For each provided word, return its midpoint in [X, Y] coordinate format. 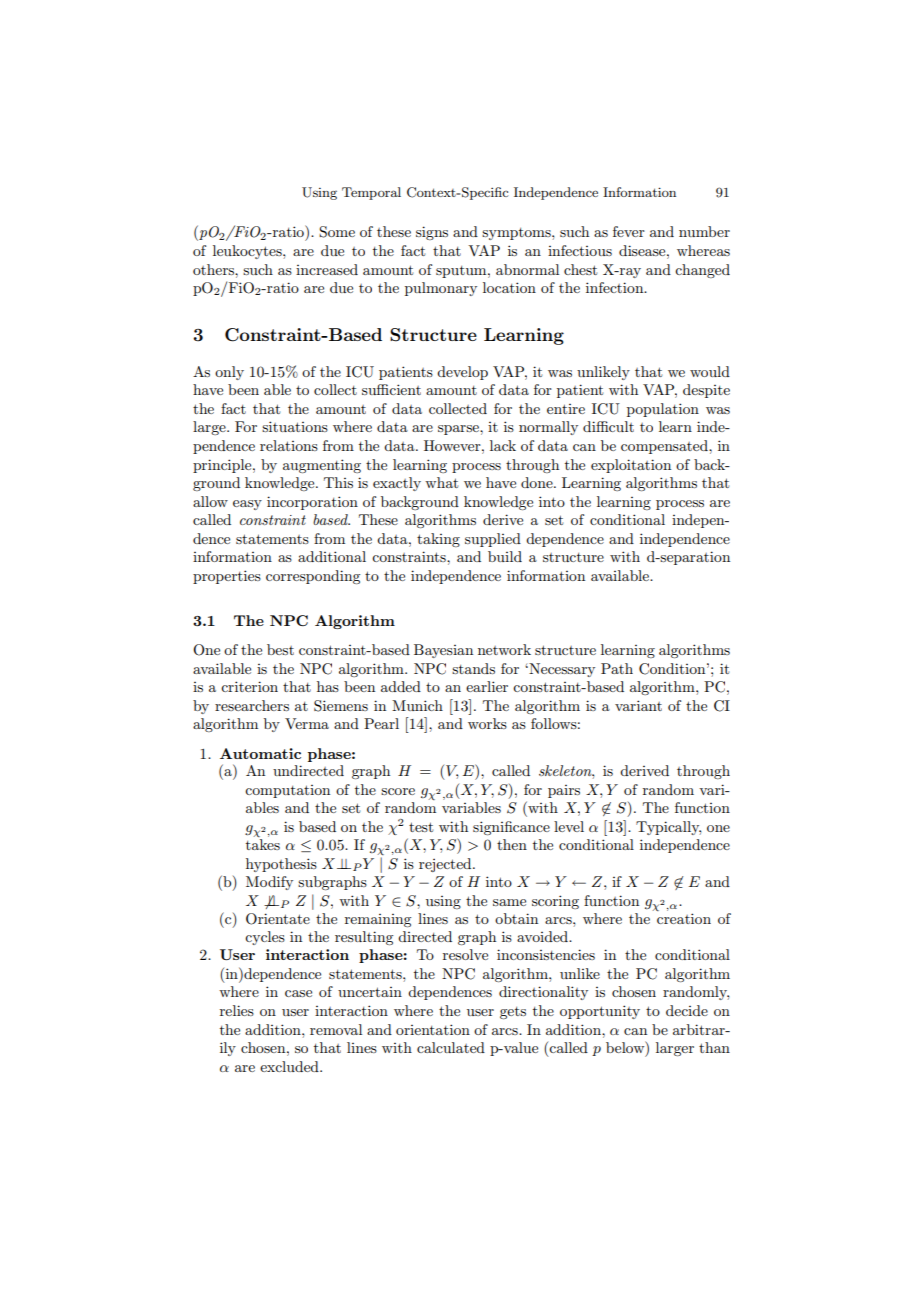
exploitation [631, 466]
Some [337, 232]
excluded [290, 1066]
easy [247, 505]
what [441, 482]
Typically [668, 828]
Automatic [260, 753]
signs [432, 233]
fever [629, 231]
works [487, 723]
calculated [451, 1047]
